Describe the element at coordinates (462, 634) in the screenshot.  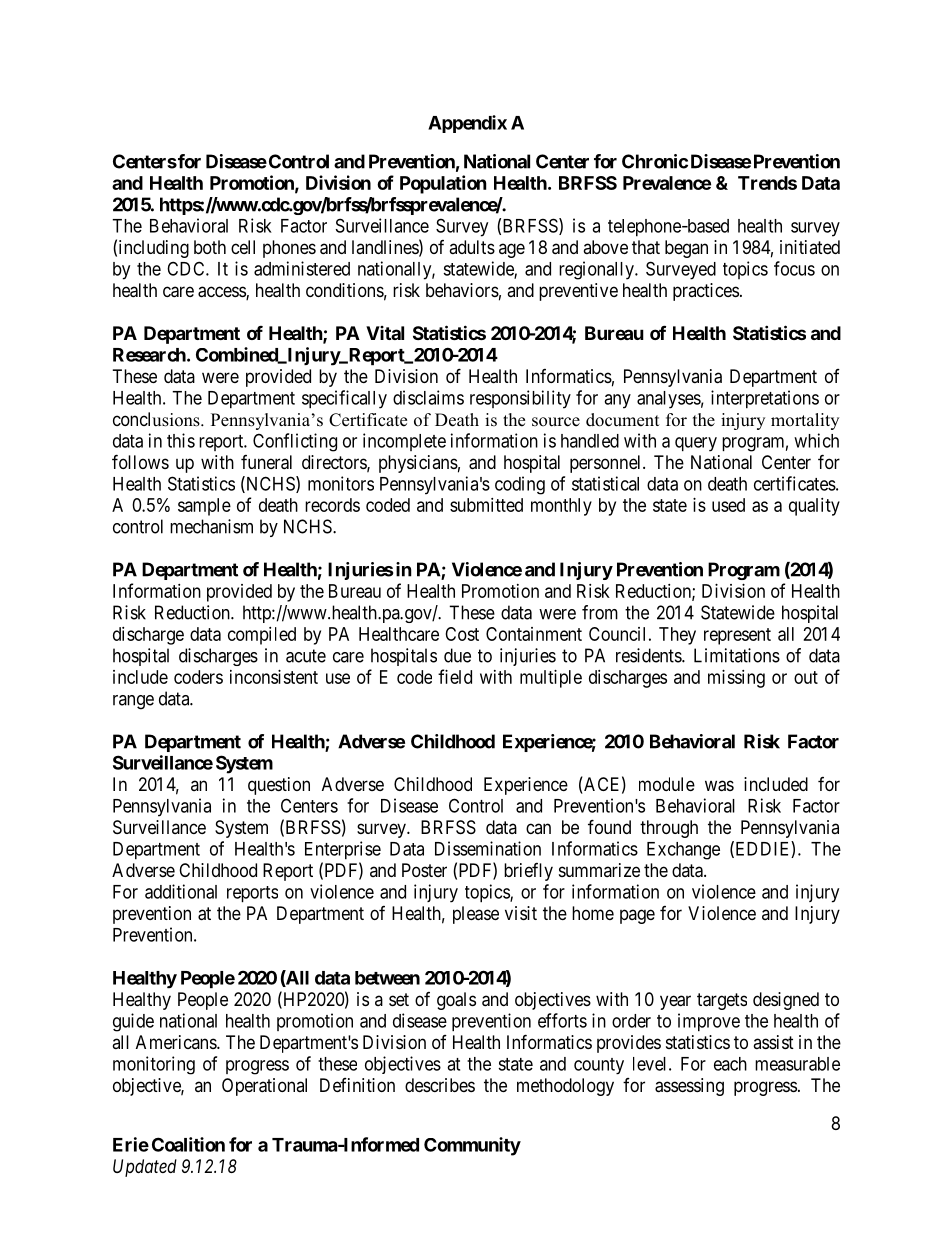
I see `Cost` at that location.
